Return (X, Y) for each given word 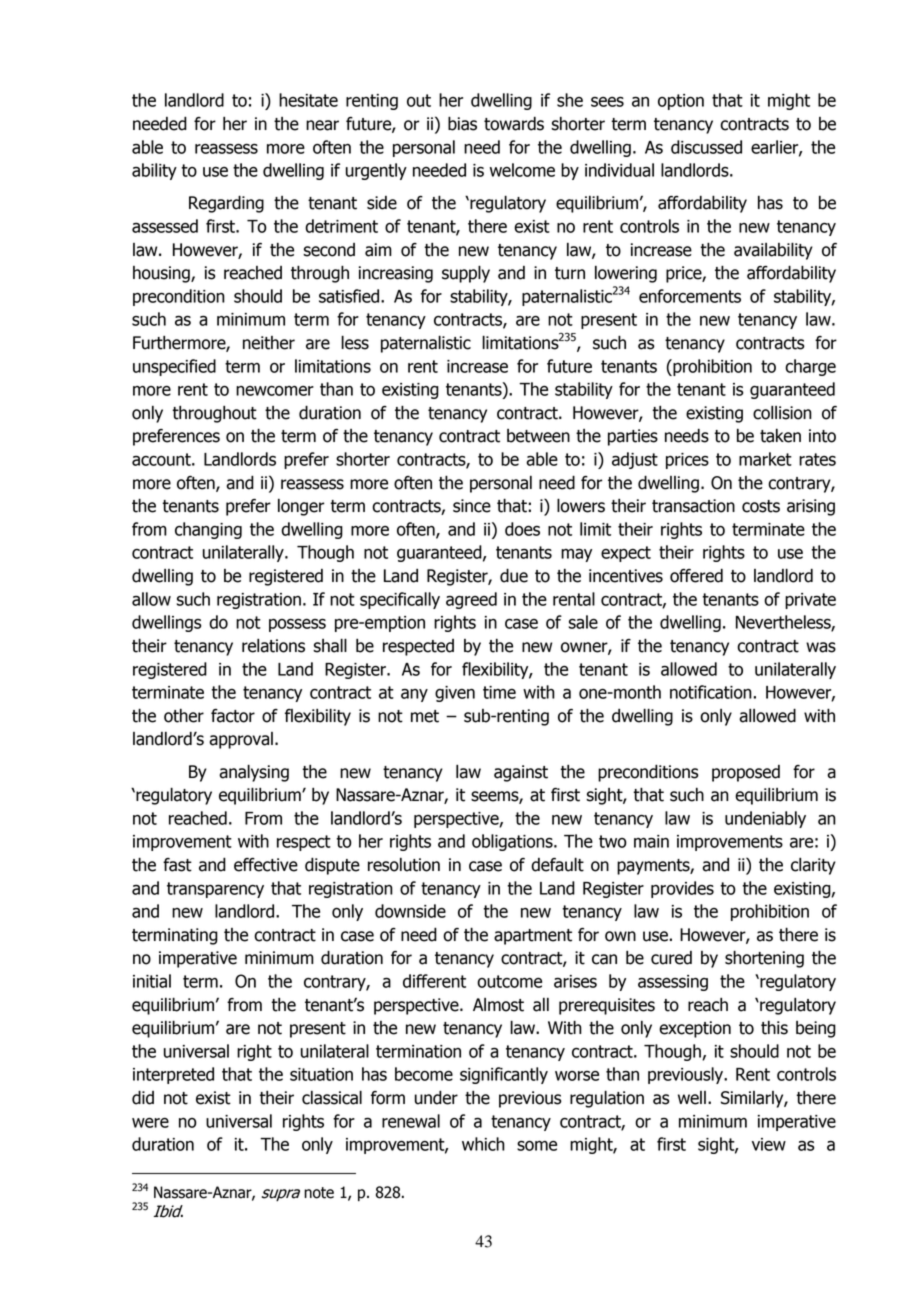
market (765, 459)
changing (208, 530)
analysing (254, 773)
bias (462, 123)
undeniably (765, 819)
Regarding (226, 204)
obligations (513, 842)
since (472, 506)
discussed (706, 147)
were (150, 1122)
